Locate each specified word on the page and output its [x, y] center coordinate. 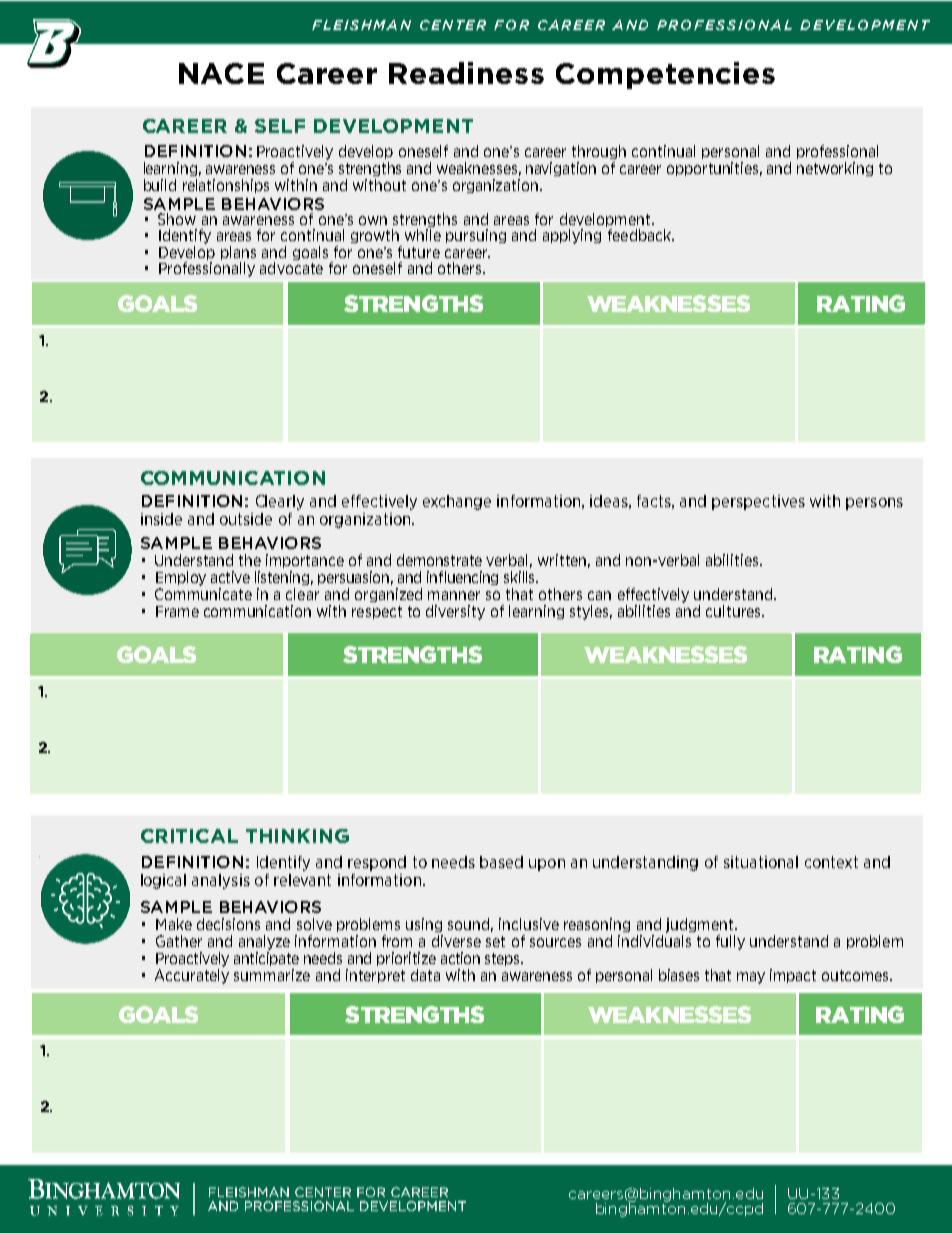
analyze [264, 942]
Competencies [665, 75]
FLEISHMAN [361, 25]
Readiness [466, 73]
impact [793, 976]
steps [503, 959]
